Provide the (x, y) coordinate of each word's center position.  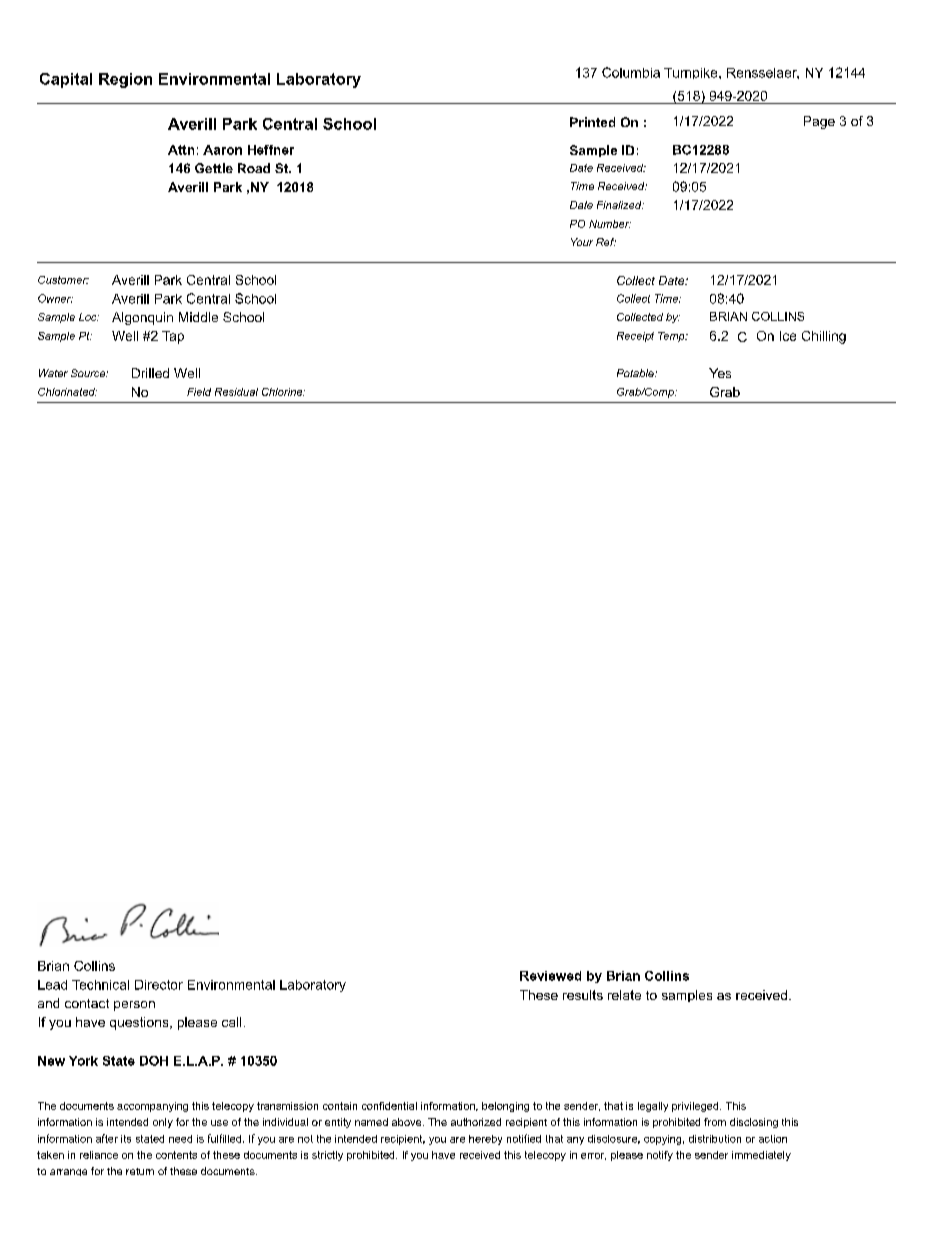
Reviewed (550, 976)
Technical (100, 985)
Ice (788, 336)
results (583, 995)
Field (199, 392)
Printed (592, 122)
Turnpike (692, 73)
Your (582, 242)
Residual (236, 392)
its (126, 1139)
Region (125, 80)
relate (624, 995)
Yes (720, 373)
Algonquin (142, 318)
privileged (696, 1107)
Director (159, 985)
